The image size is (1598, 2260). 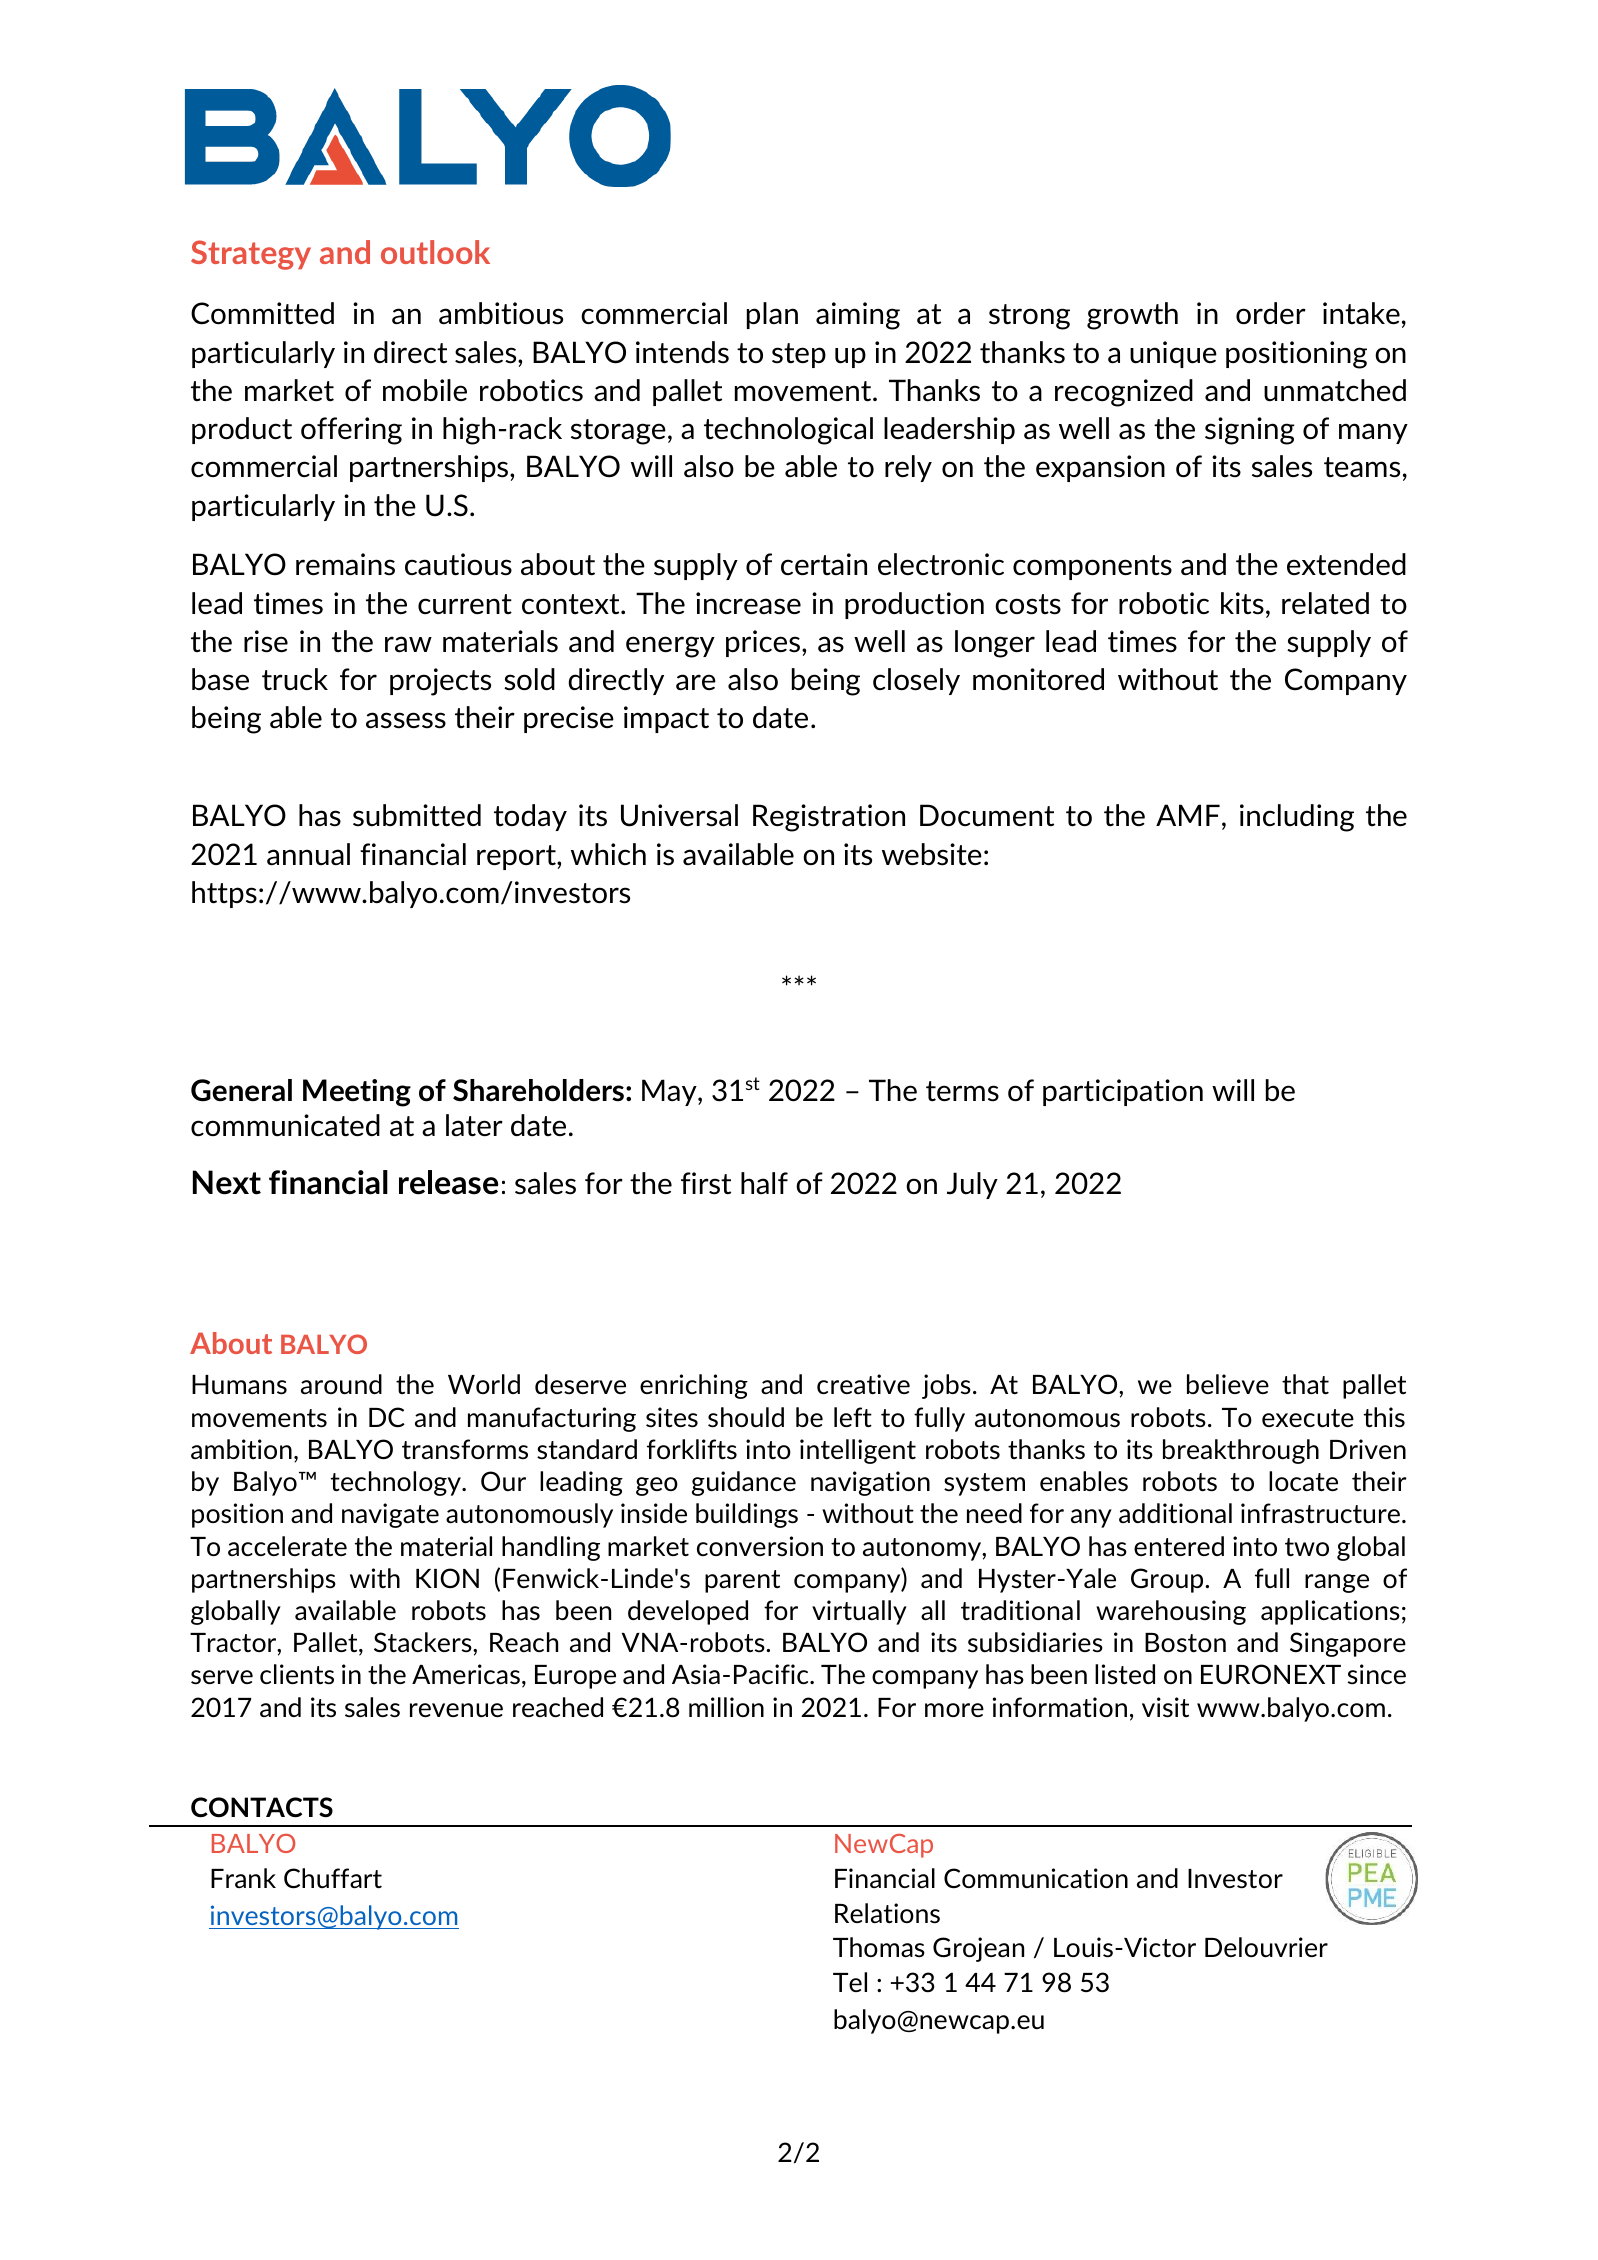 What do you see at coordinates (1036, 1878) in the image?
I see `Communication` at bounding box center [1036, 1878].
